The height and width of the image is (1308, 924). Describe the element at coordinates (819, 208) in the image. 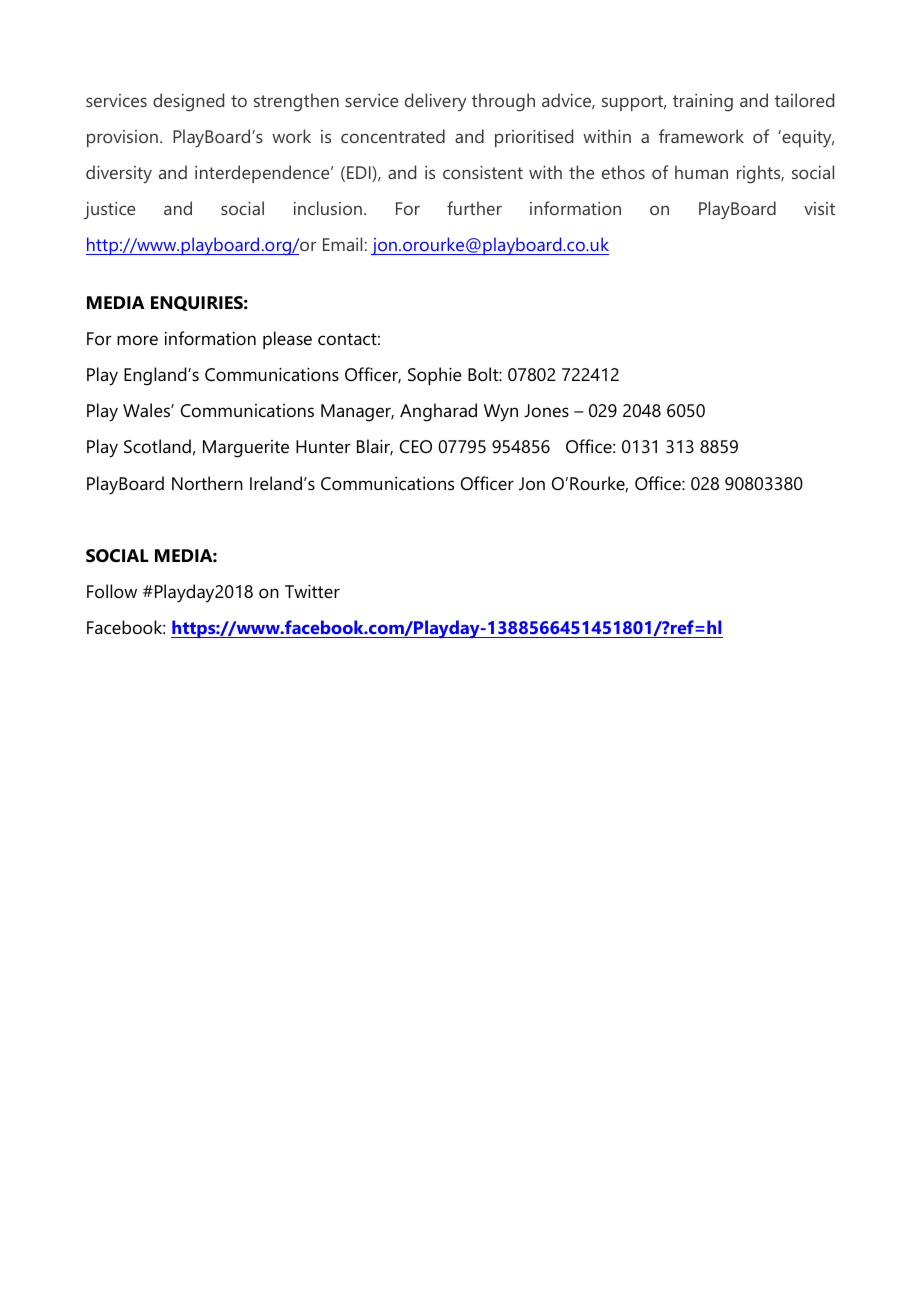

I see `visit` at that location.
